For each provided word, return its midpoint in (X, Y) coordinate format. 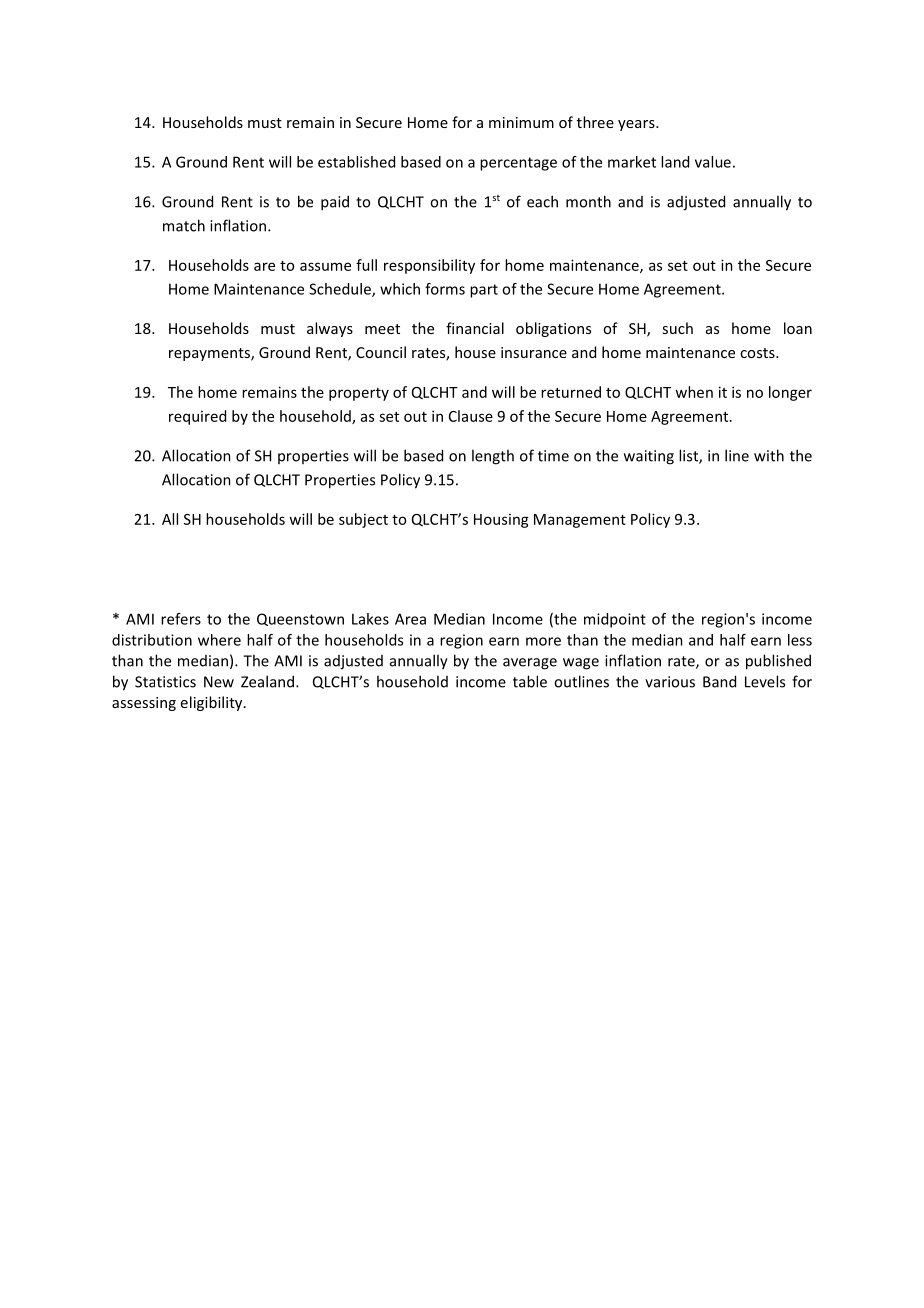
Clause (471, 416)
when (694, 392)
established (356, 162)
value (713, 162)
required (197, 417)
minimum (521, 122)
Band (719, 681)
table (530, 681)
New (219, 682)
